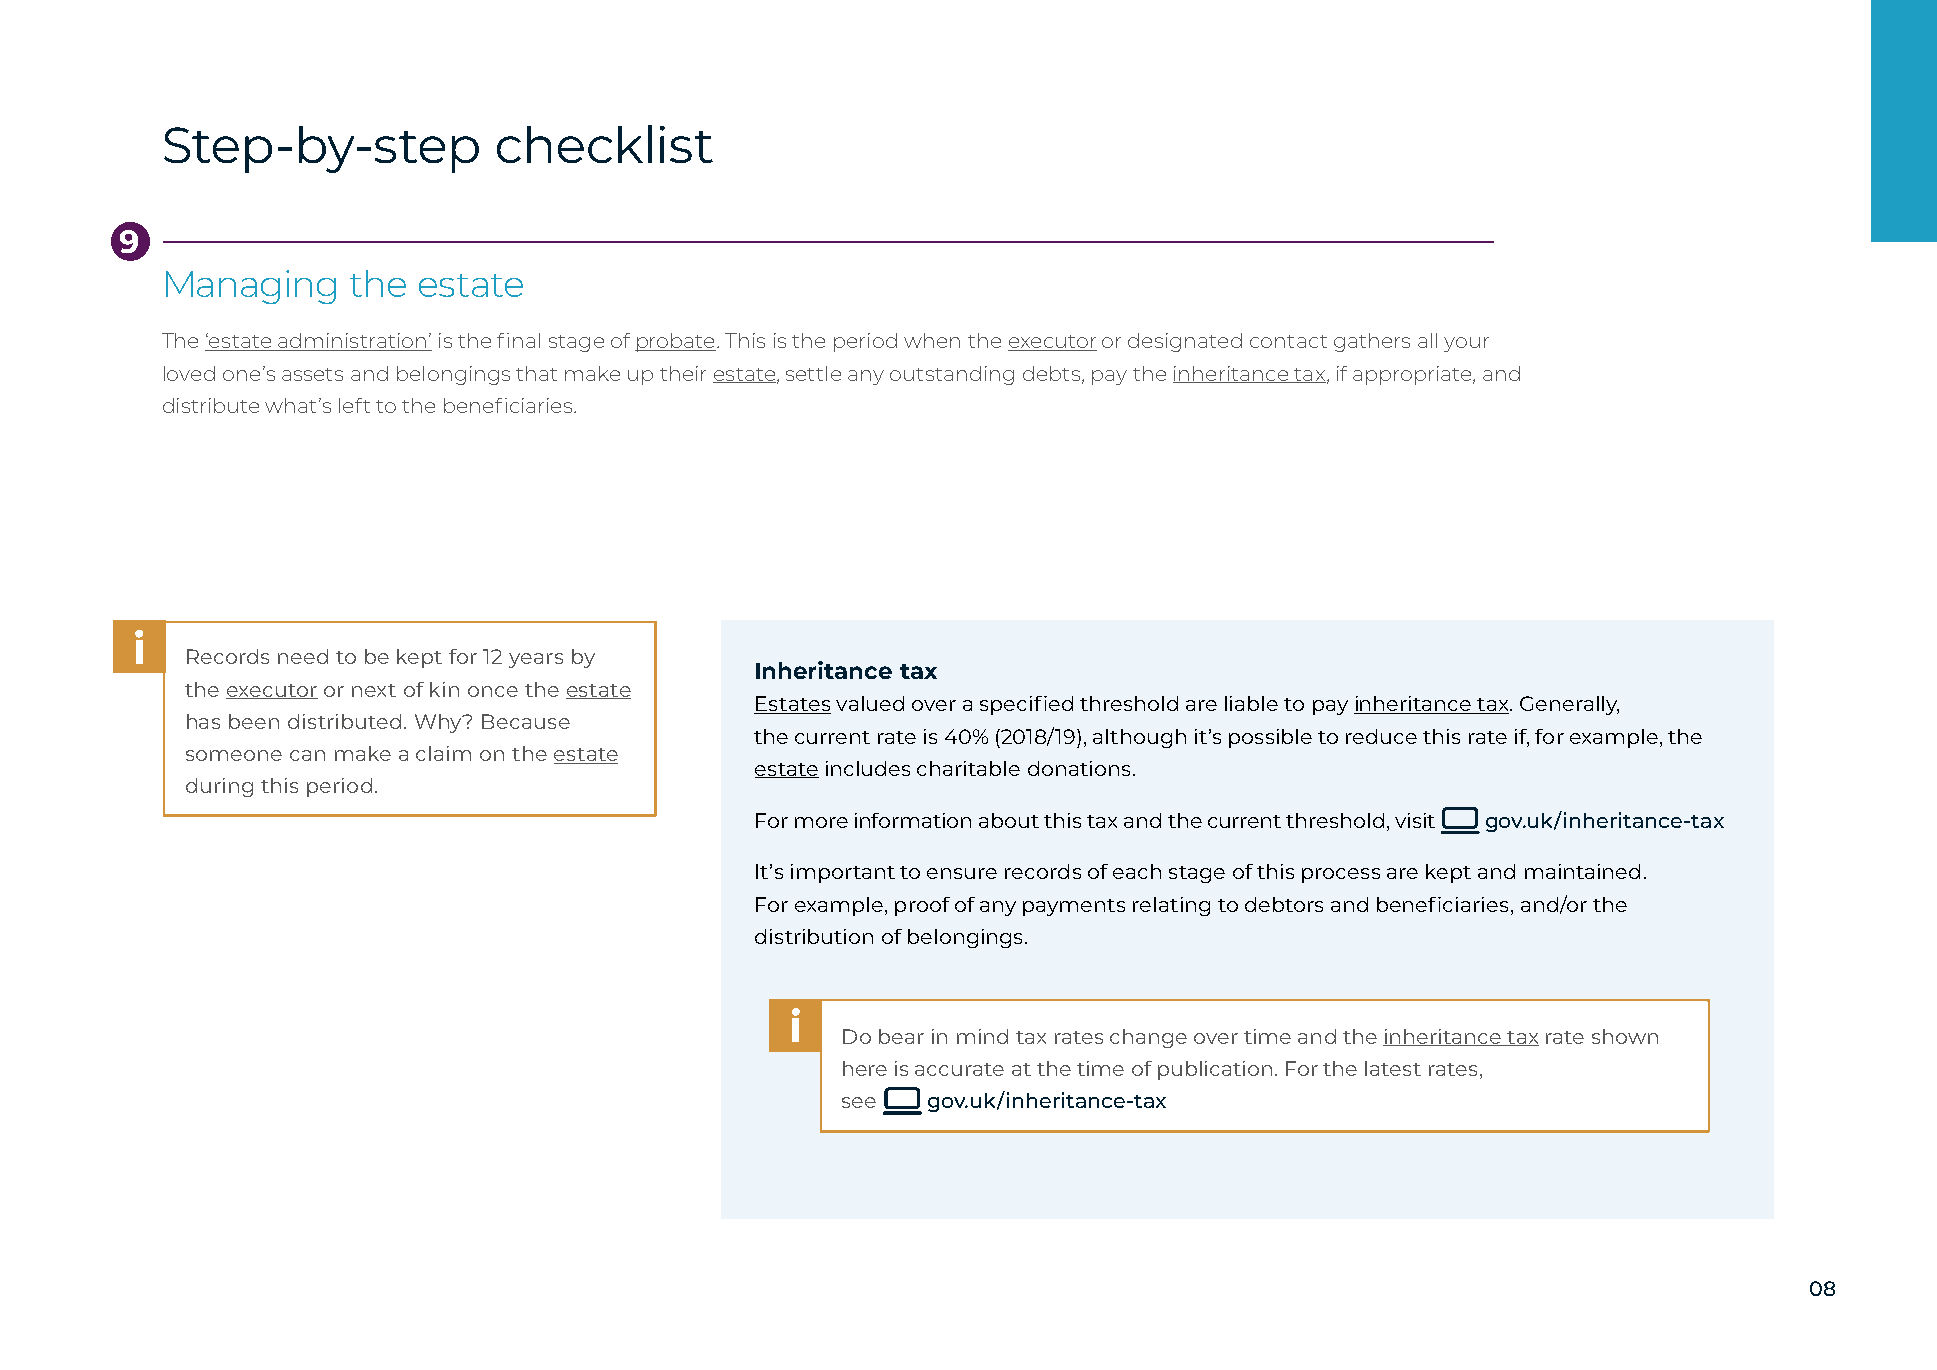 The image size is (1937, 1370). I want to click on information, so click(913, 820).
